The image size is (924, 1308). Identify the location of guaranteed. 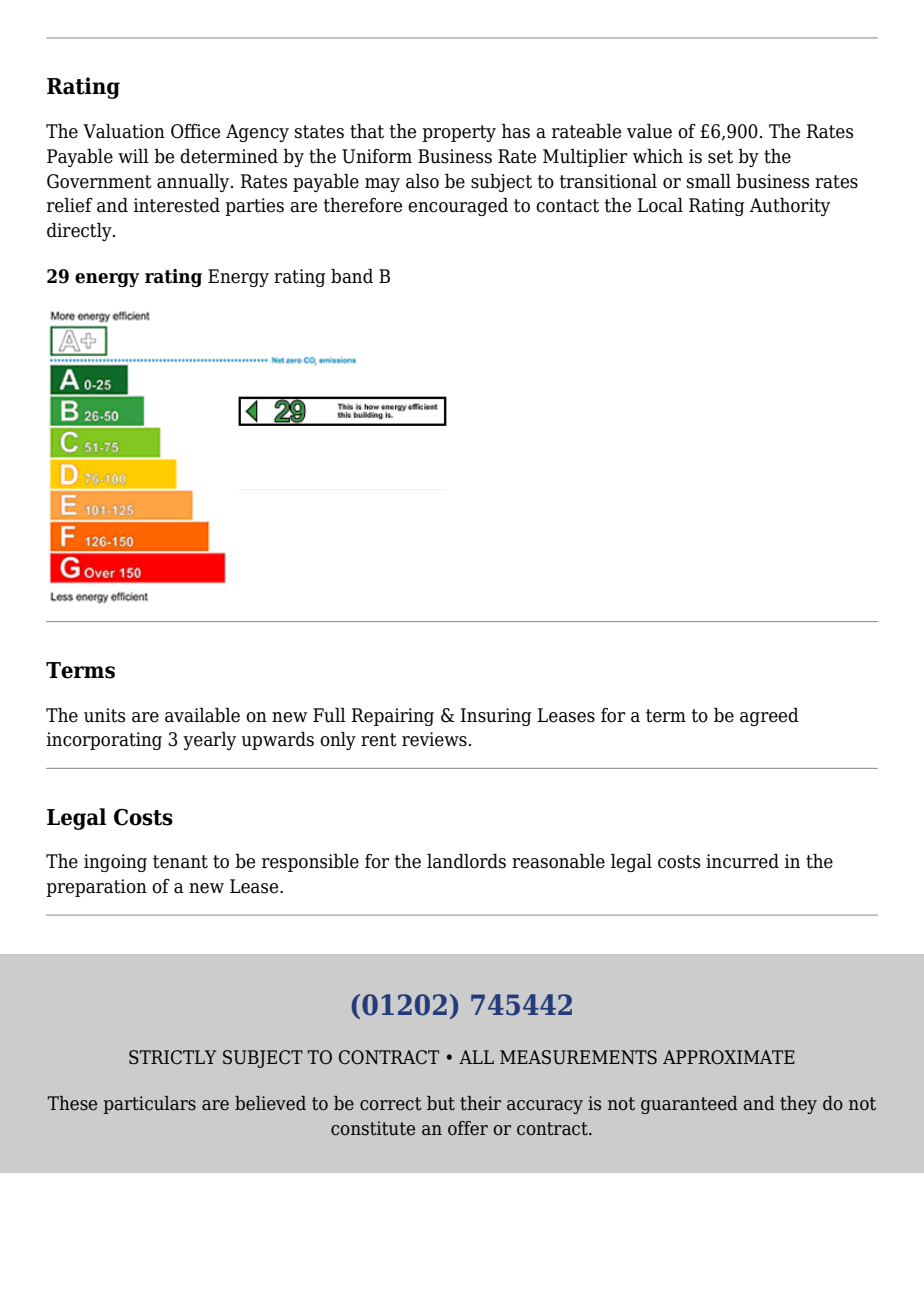
(689, 1105).
